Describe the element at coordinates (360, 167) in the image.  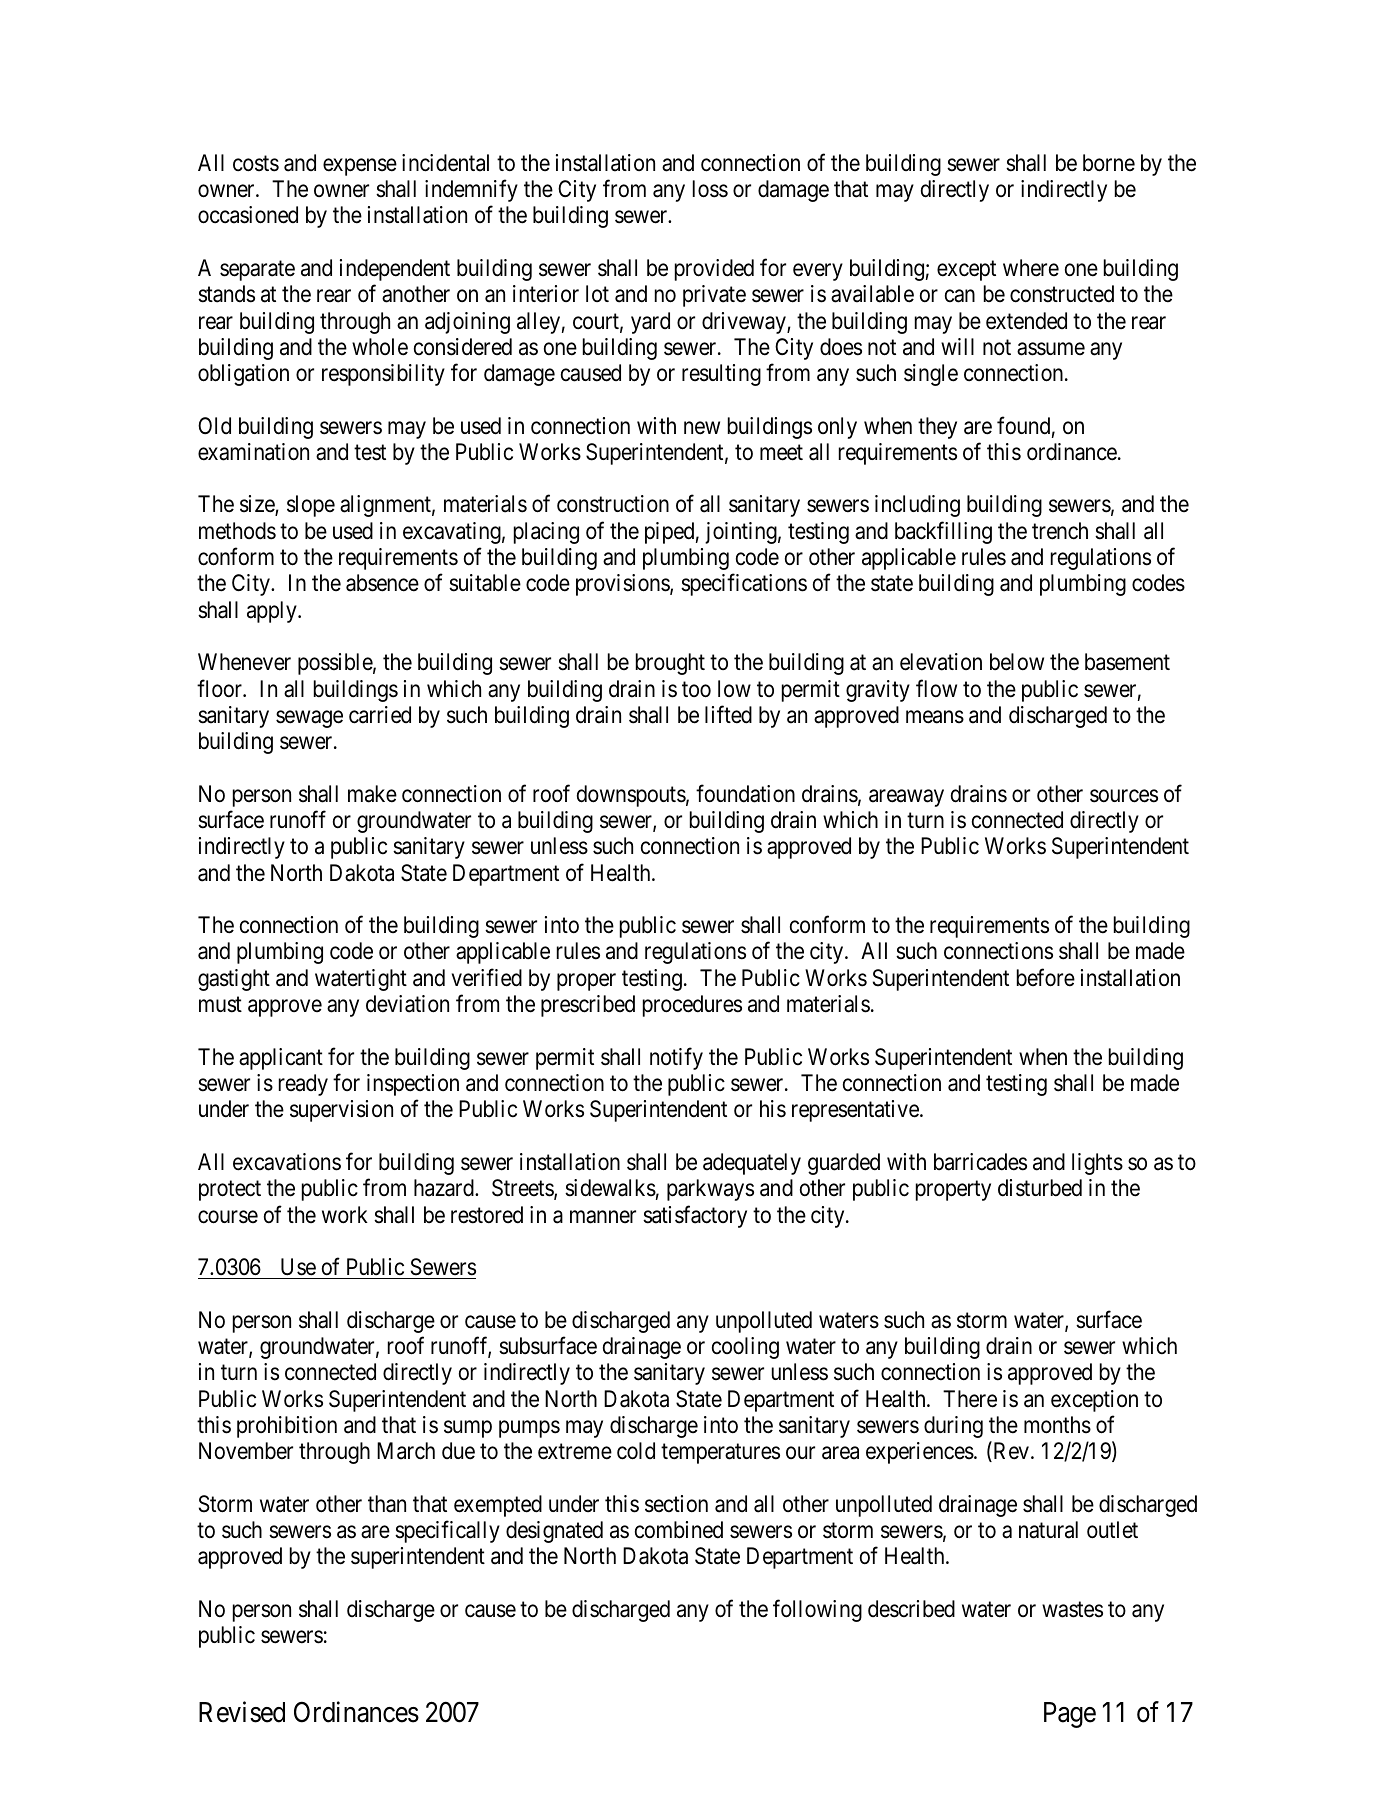
I see `expense` at that location.
